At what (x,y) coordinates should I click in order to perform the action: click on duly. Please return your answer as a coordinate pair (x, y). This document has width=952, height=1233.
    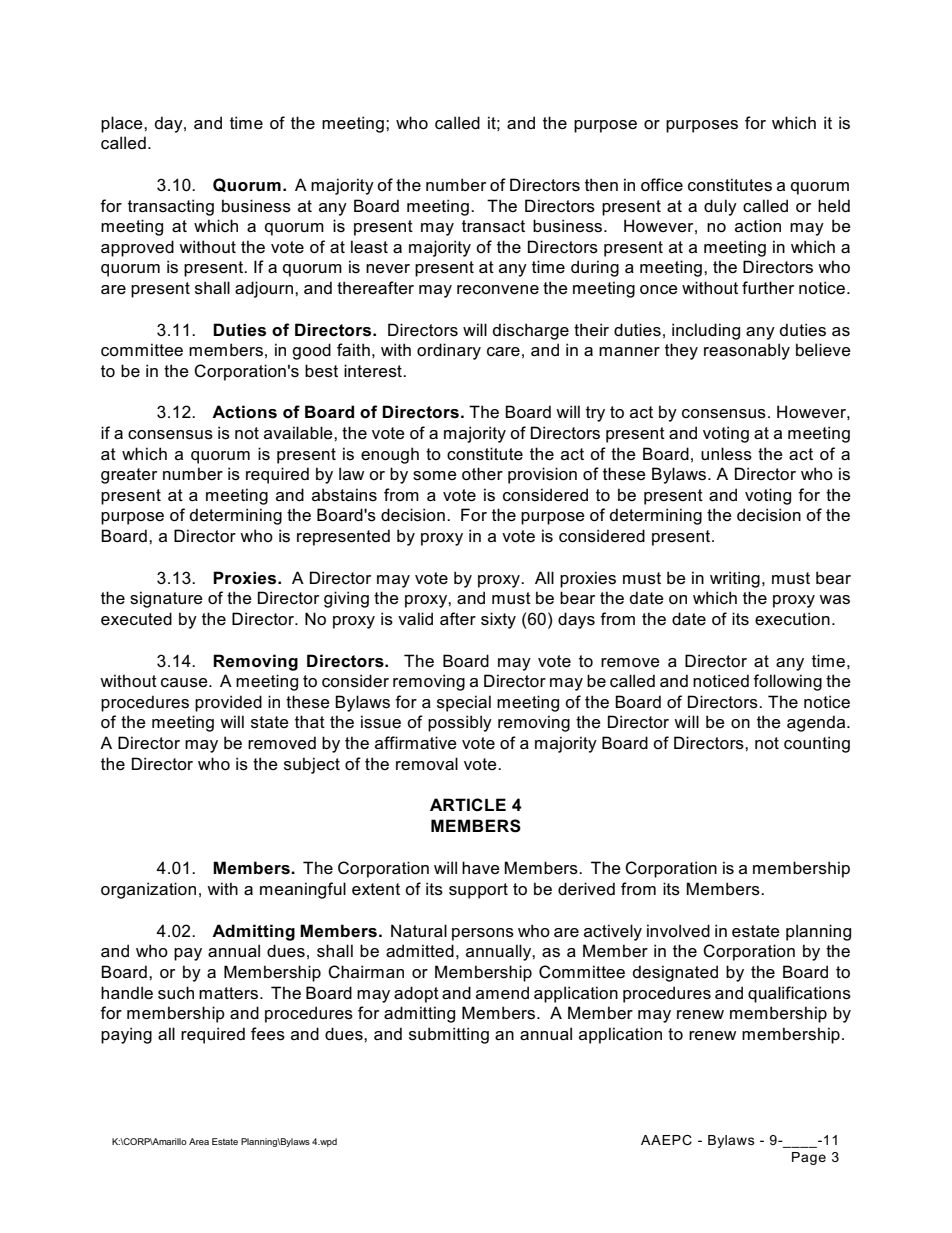
    Looking at the image, I should click on (720, 207).
